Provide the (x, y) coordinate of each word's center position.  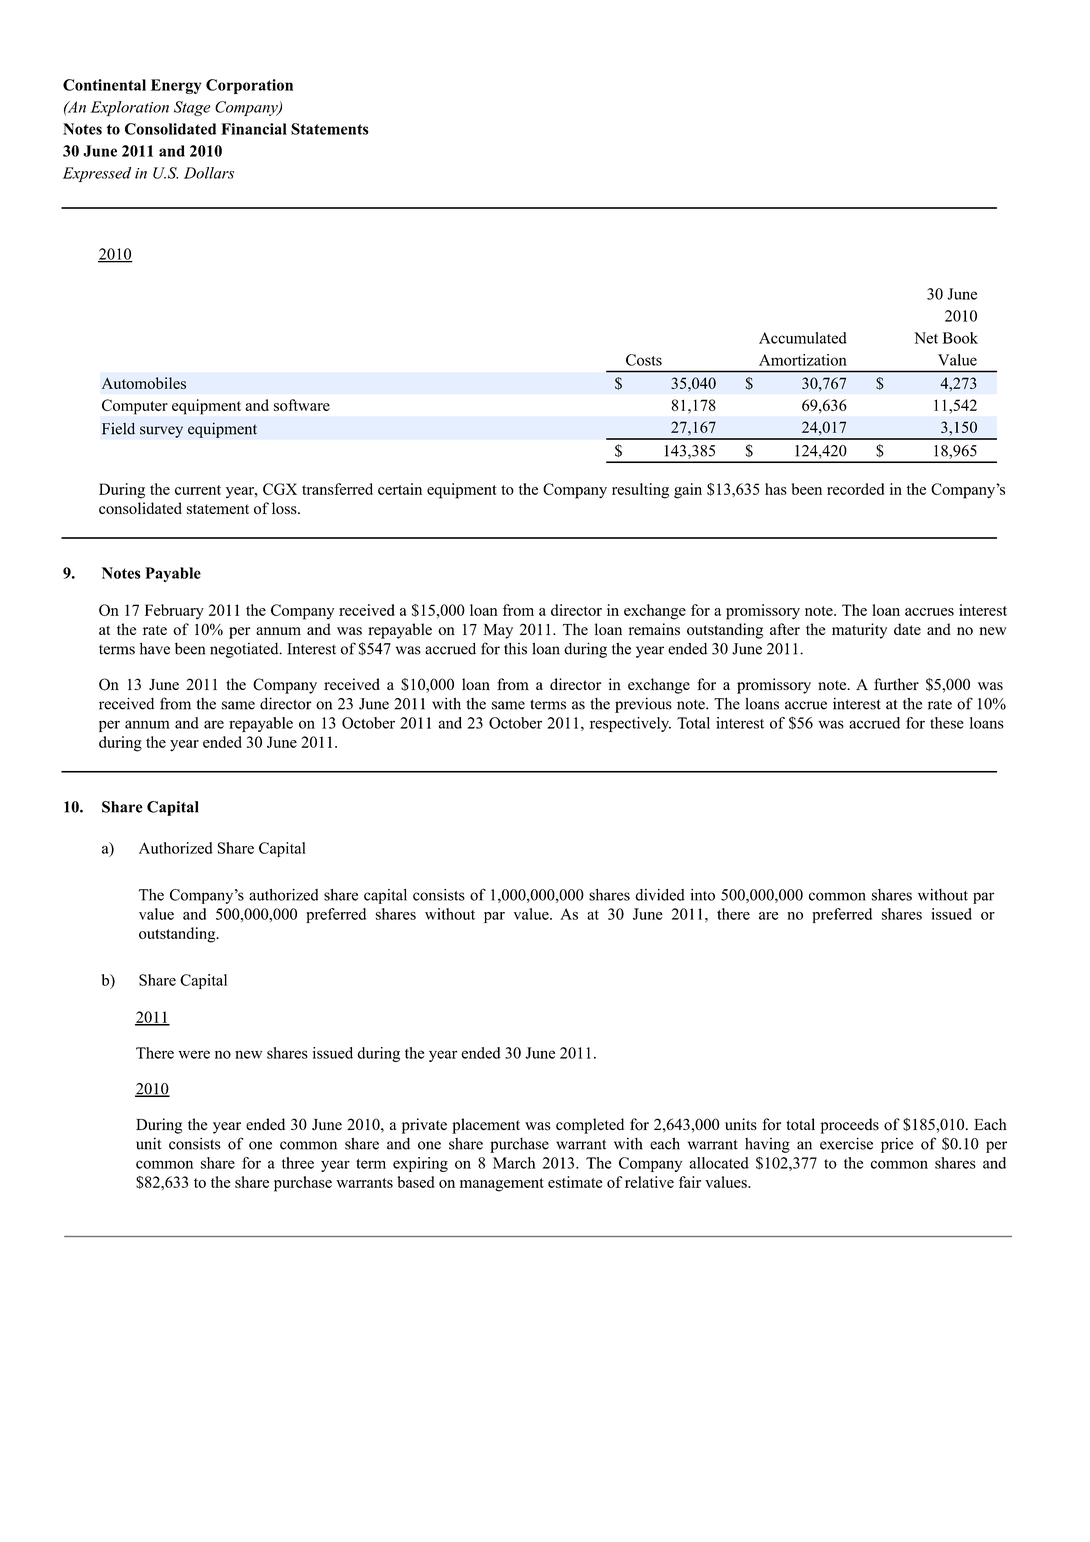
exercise (846, 1143)
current (198, 490)
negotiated (245, 650)
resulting (640, 491)
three (298, 1163)
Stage (192, 108)
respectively (630, 724)
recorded (855, 489)
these (947, 723)
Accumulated (803, 338)
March (514, 1163)
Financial (254, 129)
